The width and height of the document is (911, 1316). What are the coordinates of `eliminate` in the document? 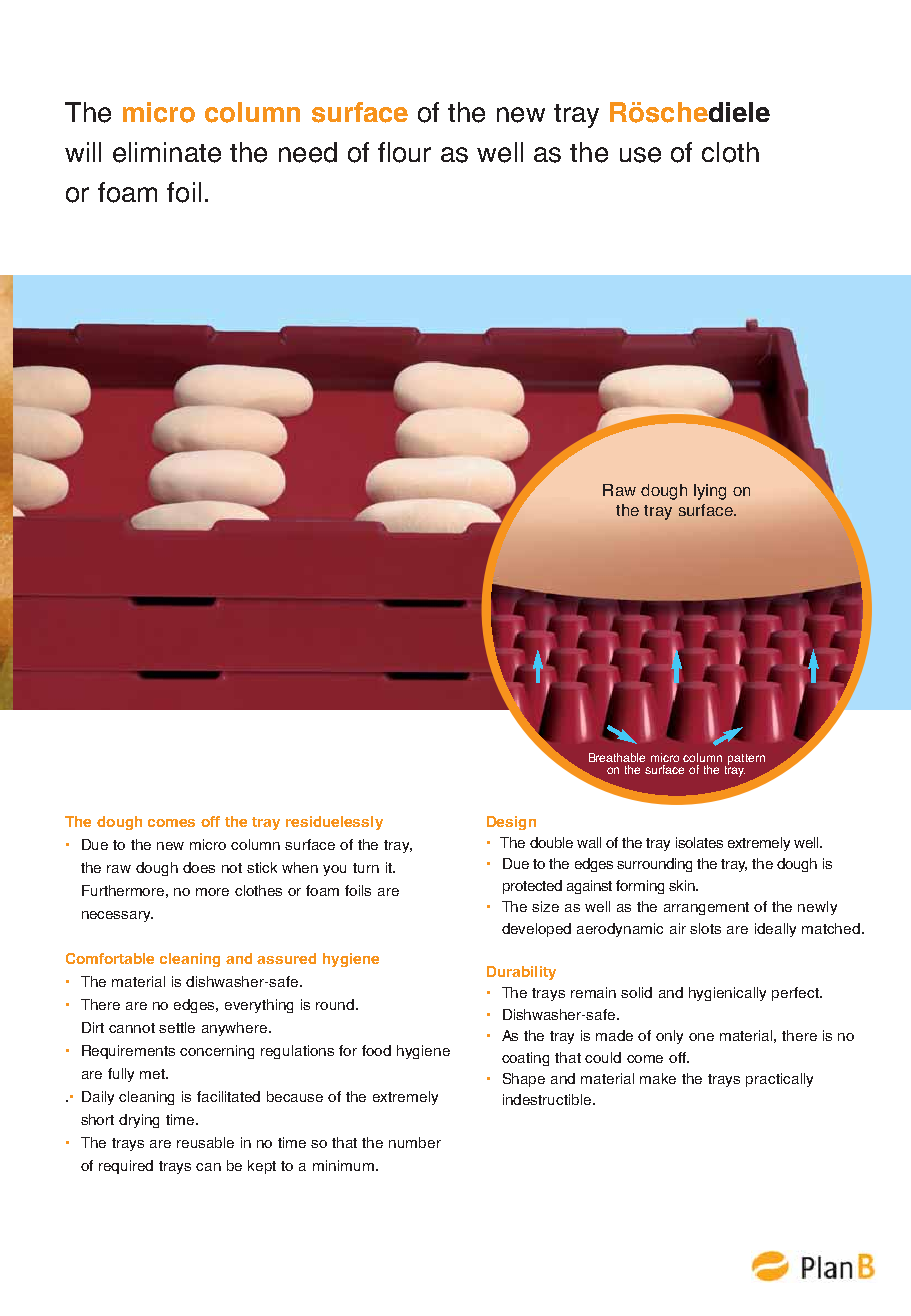 It's located at (167, 152).
